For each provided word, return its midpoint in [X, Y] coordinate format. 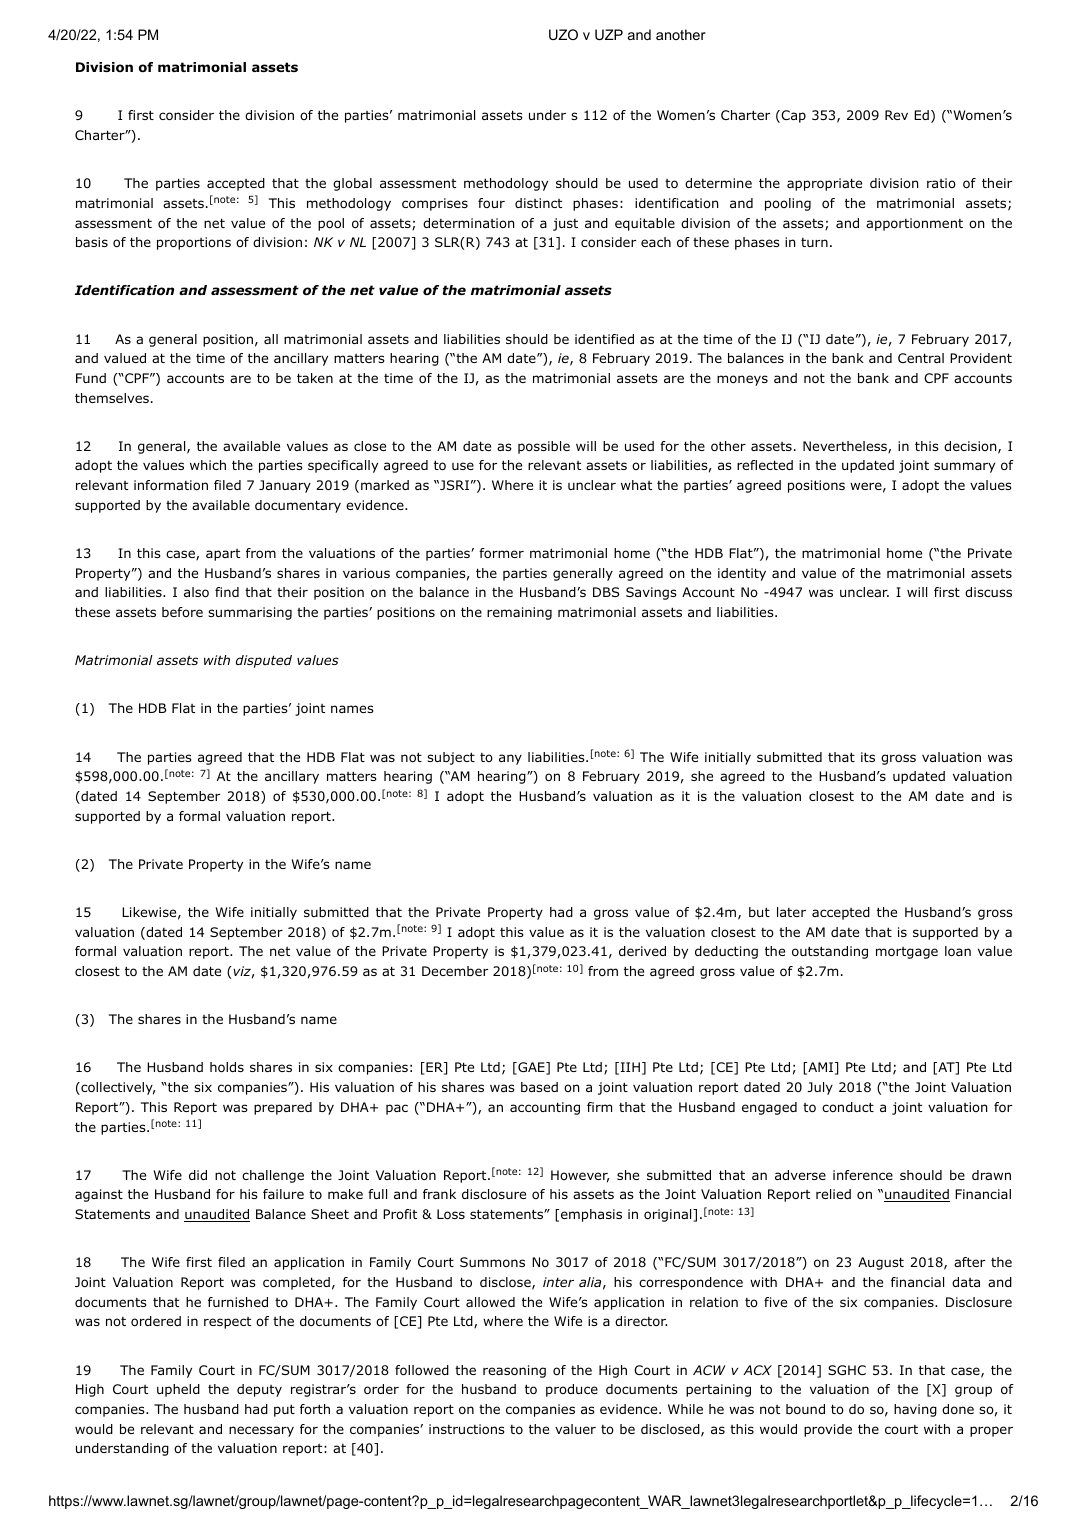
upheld [178, 1390]
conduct [848, 1107]
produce [572, 1390]
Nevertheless [846, 447]
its [868, 757]
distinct [538, 203]
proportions [194, 243]
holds [227, 1067]
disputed [264, 661]
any [510, 759]
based [539, 1087]
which [208, 465]
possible [544, 447]
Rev [896, 115]
